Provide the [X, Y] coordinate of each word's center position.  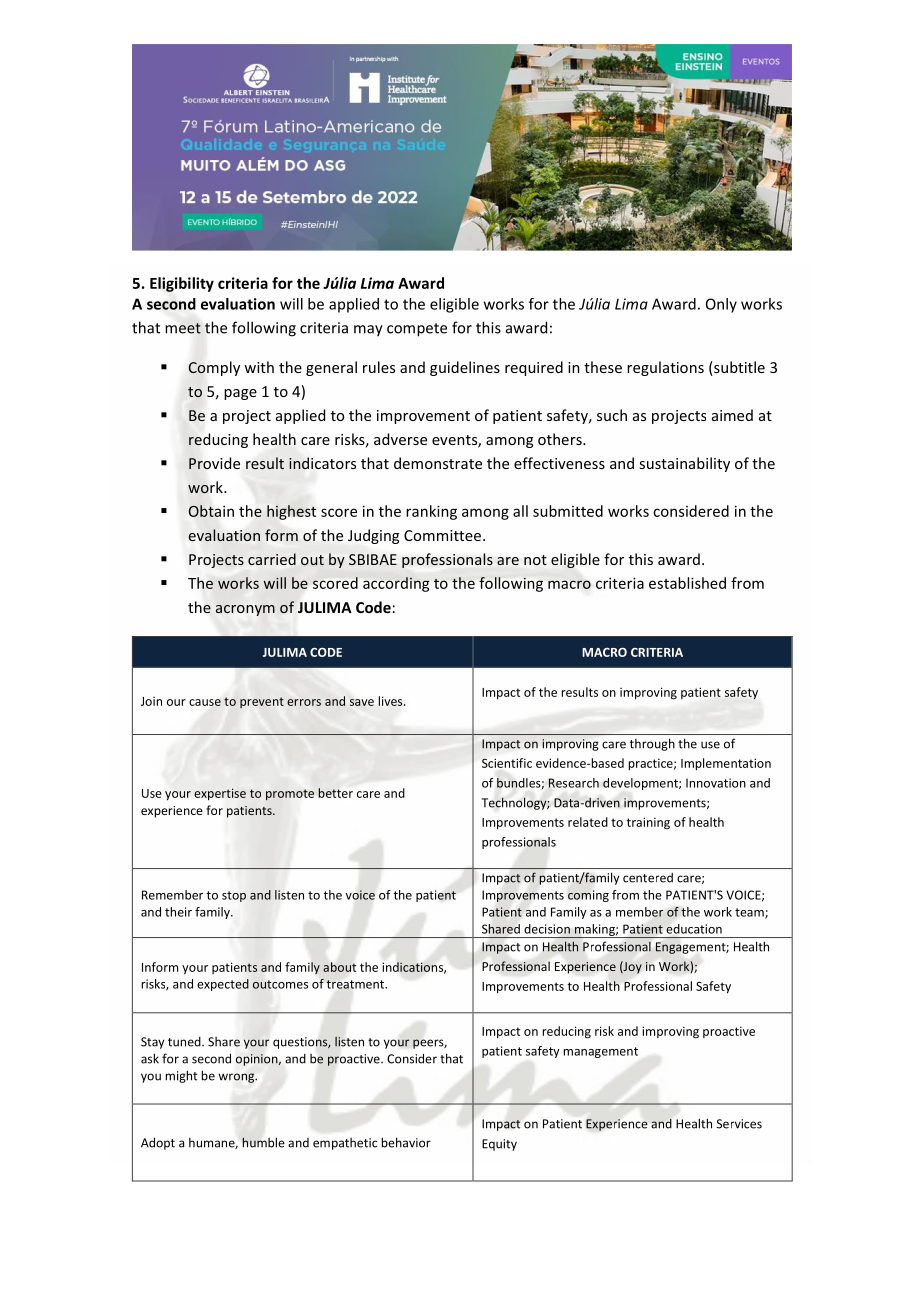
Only [721, 305]
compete [417, 330]
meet [183, 328]
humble [263, 1142]
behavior [406, 1142]
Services [739, 1124]
